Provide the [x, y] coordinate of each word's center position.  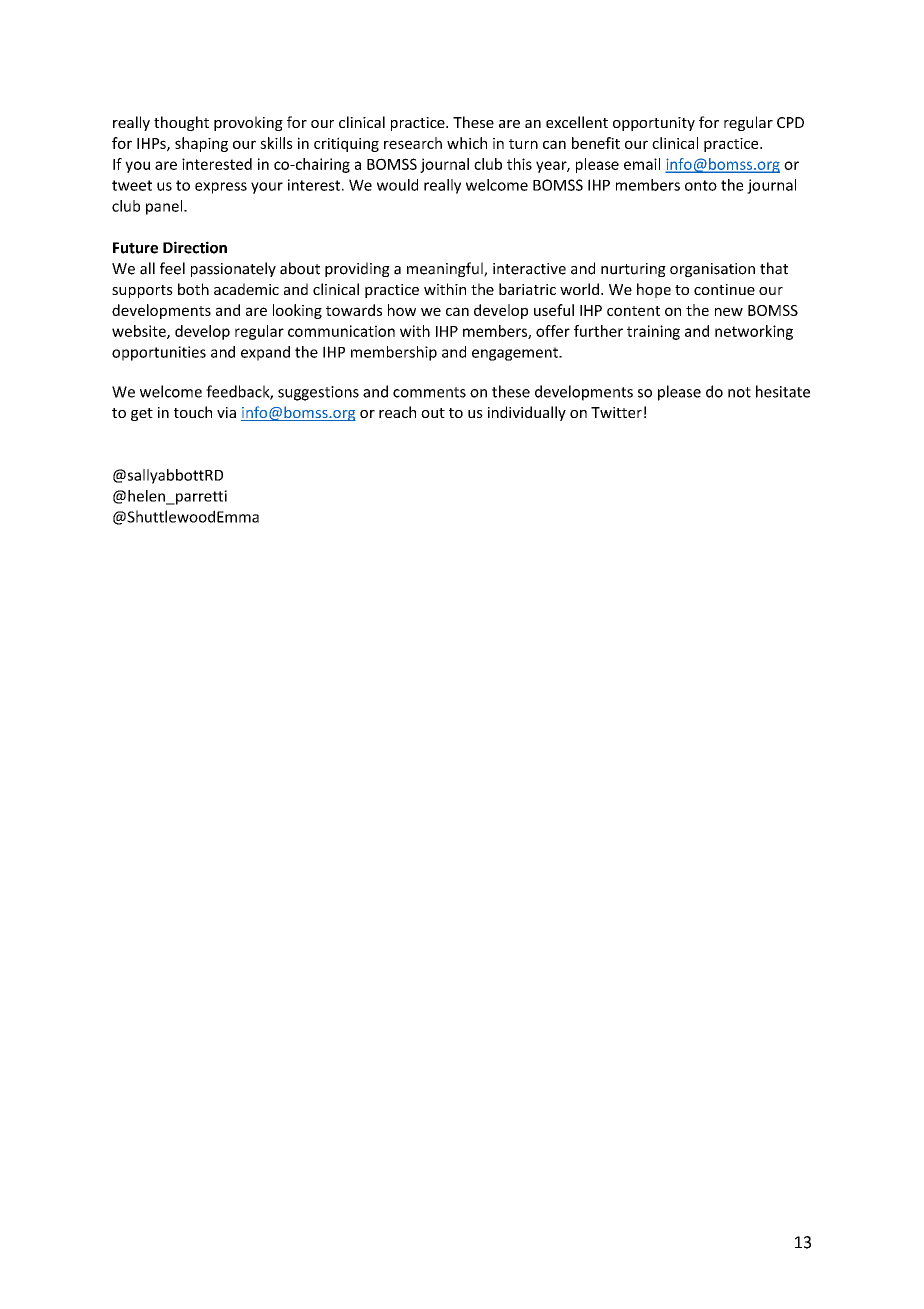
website [140, 332]
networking [754, 332]
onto [701, 185]
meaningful [446, 269]
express [221, 188]
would [397, 185]
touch [193, 412]
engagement [516, 354]
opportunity [654, 124]
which [467, 143]
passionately [233, 269]
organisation [712, 270]
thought [181, 123]
